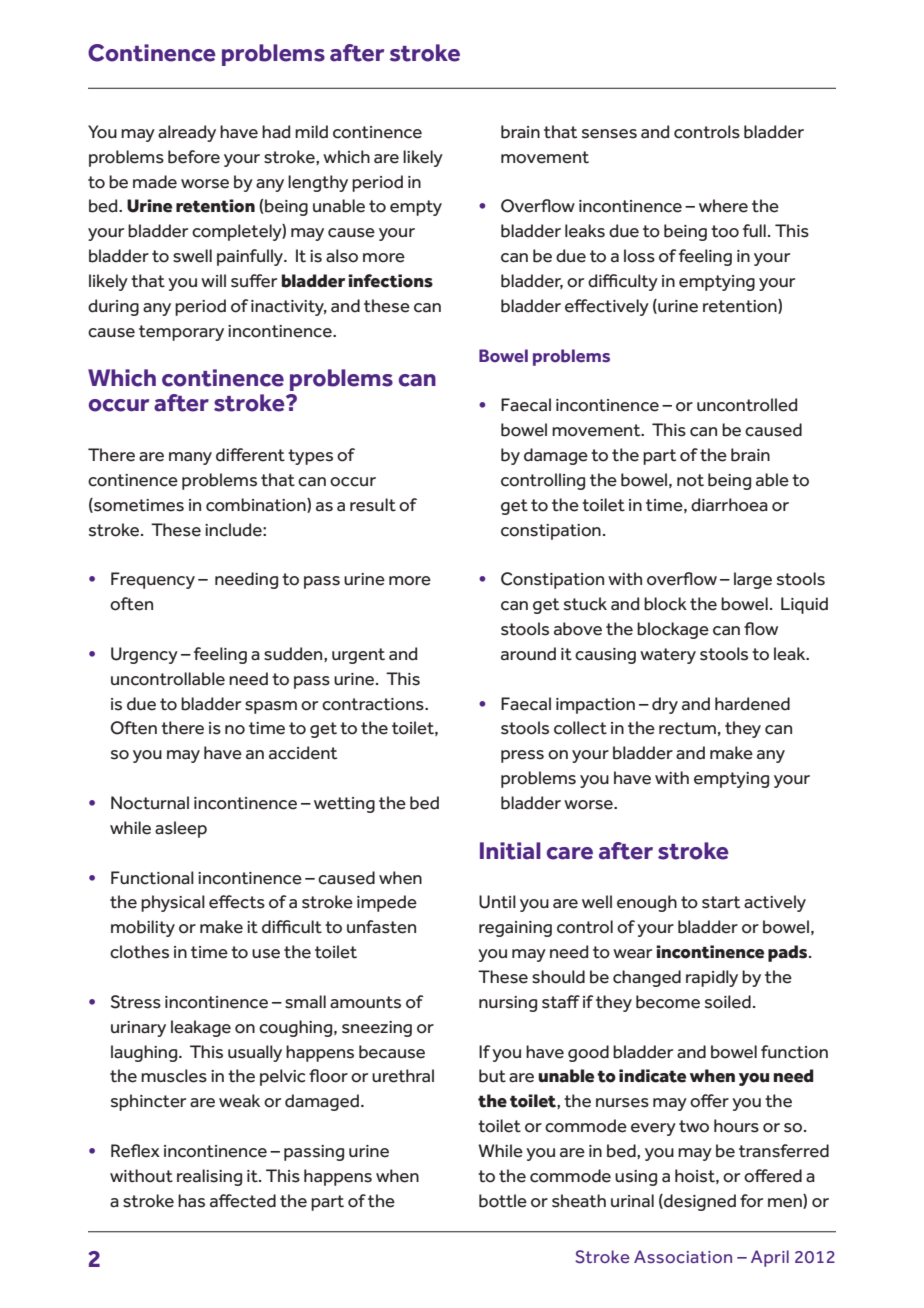 The width and height of the screenshot is (924, 1308). I want to click on has, so click(191, 1201).
